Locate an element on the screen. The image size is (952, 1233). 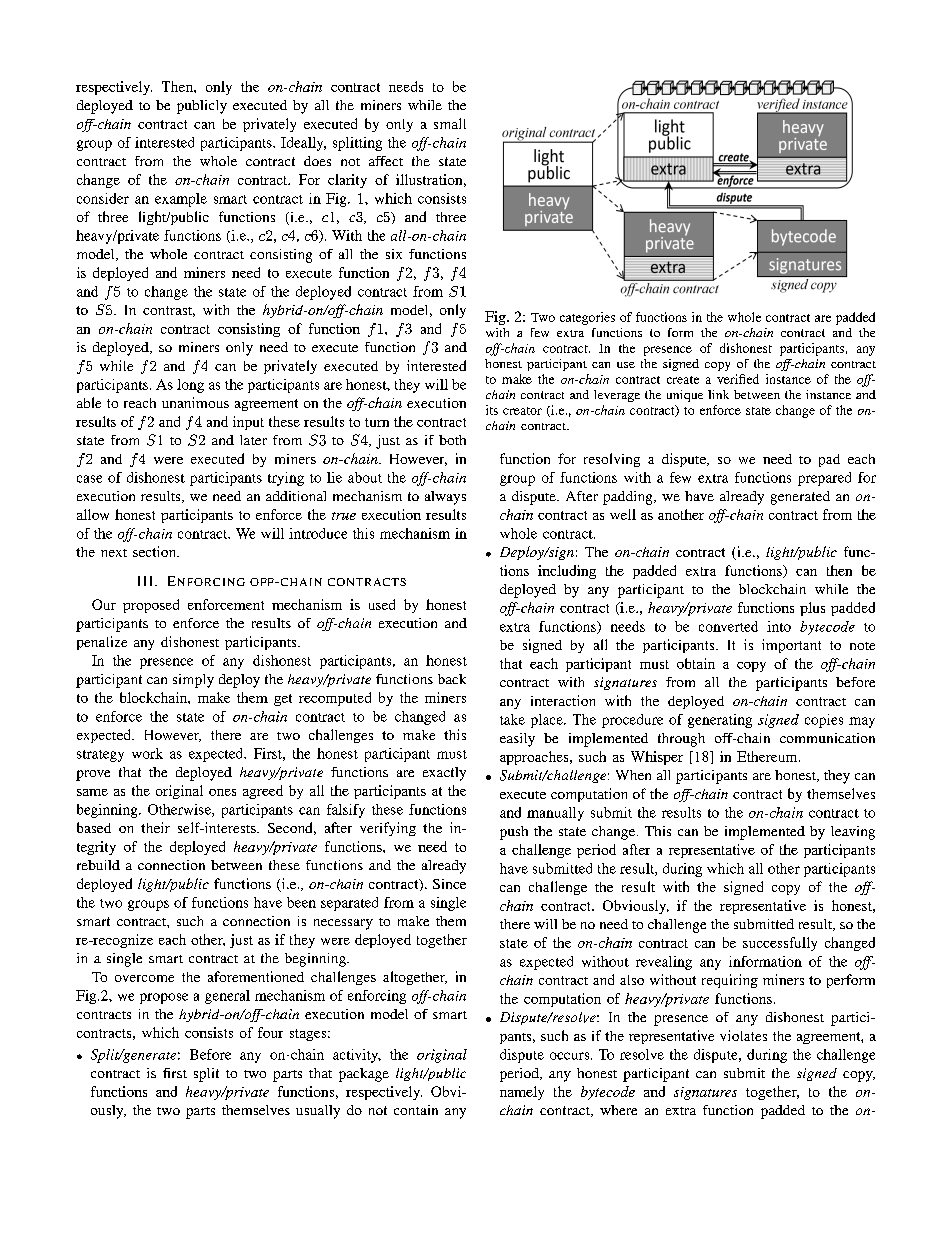
categories is located at coordinates (587, 318).
